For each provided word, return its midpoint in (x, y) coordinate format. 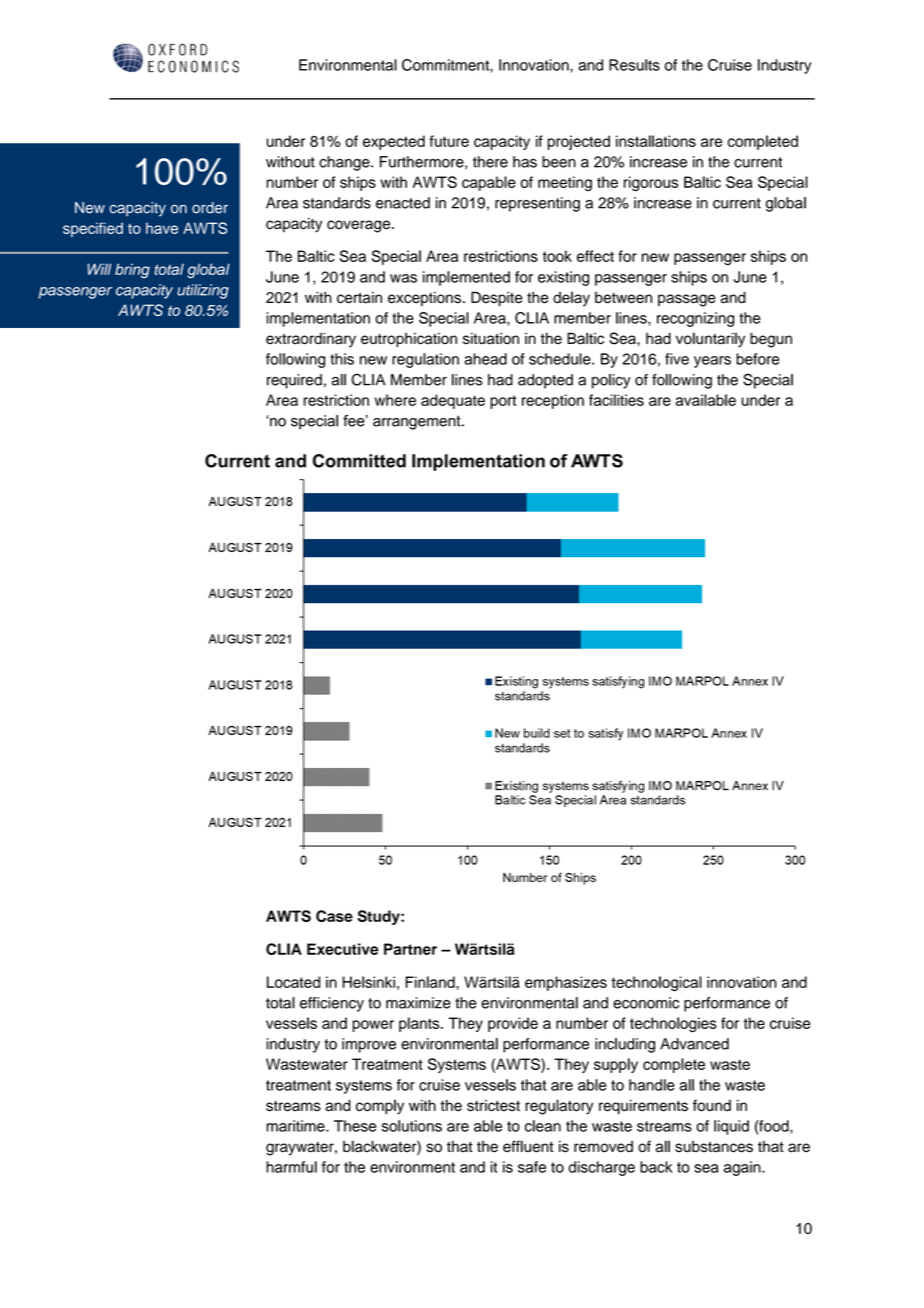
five (677, 359)
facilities (616, 400)
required (294, 381)
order (210, 208)
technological (656, 983)
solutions (412, 1126)
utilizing (203, 291)
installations (656, 141)
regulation (425, 360)
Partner (410, 949)
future (449, 141)
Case (334, 916)
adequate (453, 401)
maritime (296, 1126)
